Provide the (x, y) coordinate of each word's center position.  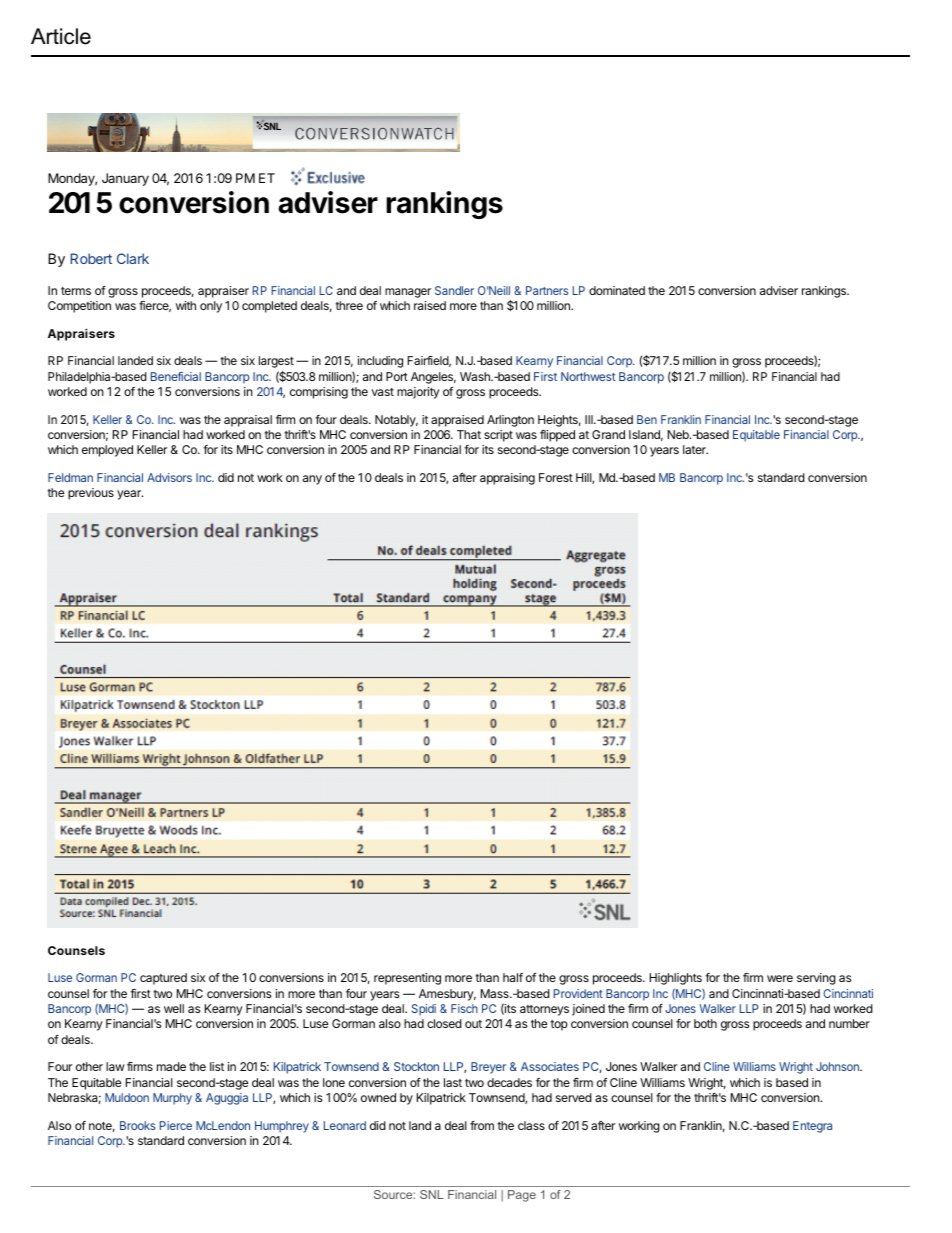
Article (61, 36)
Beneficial (176, 376)
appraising (507, 479)
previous (91, 494)
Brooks (138, 1125)
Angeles (433, 378)
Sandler (454, 290)
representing (407, 979)
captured (163, 979)
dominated (617, 290)
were (780, 978)
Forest (556, 477)
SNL (431, 1194)
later (695, 449)
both (705, 1023)
